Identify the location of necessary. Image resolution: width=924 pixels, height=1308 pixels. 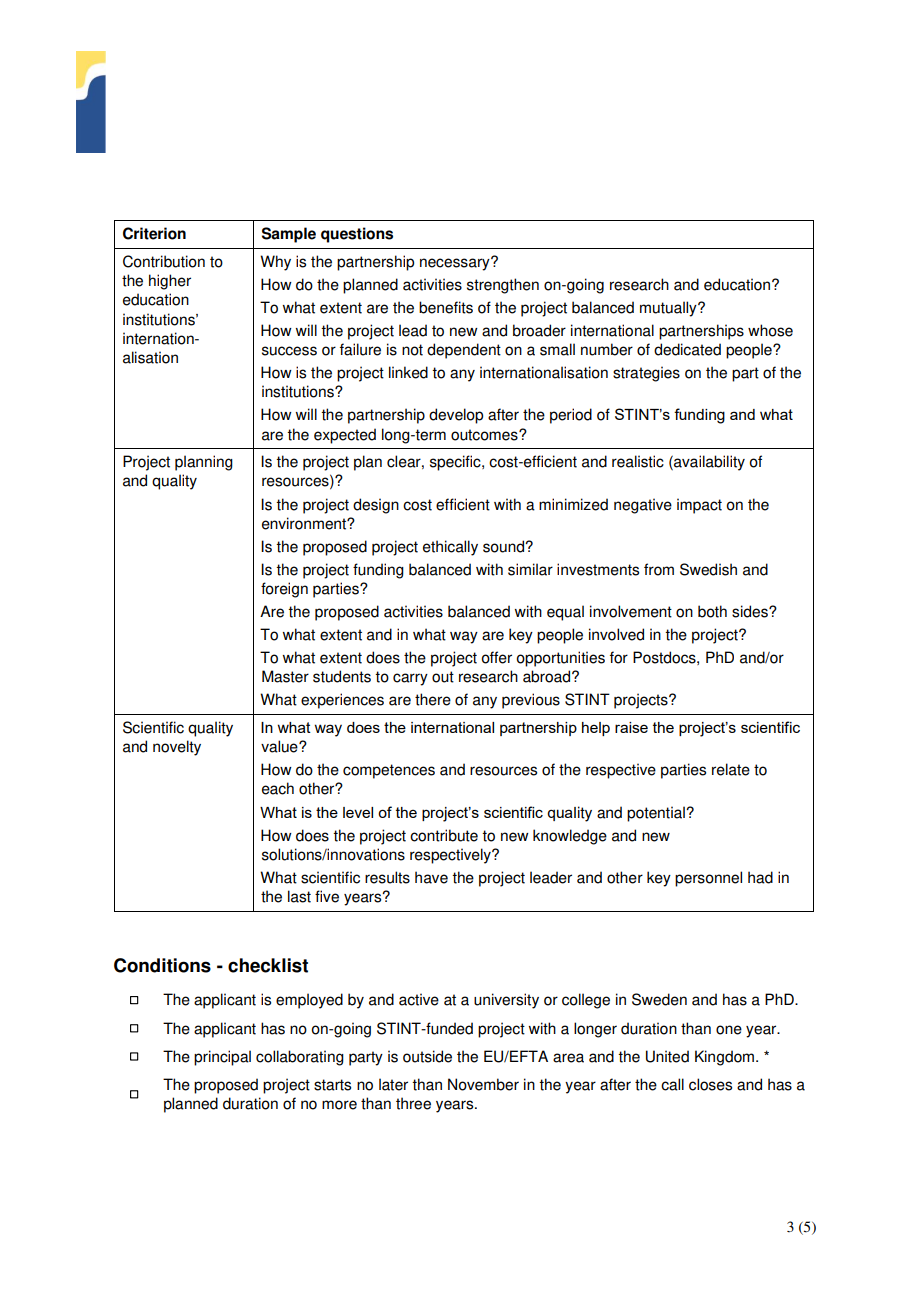
(456, 264).
